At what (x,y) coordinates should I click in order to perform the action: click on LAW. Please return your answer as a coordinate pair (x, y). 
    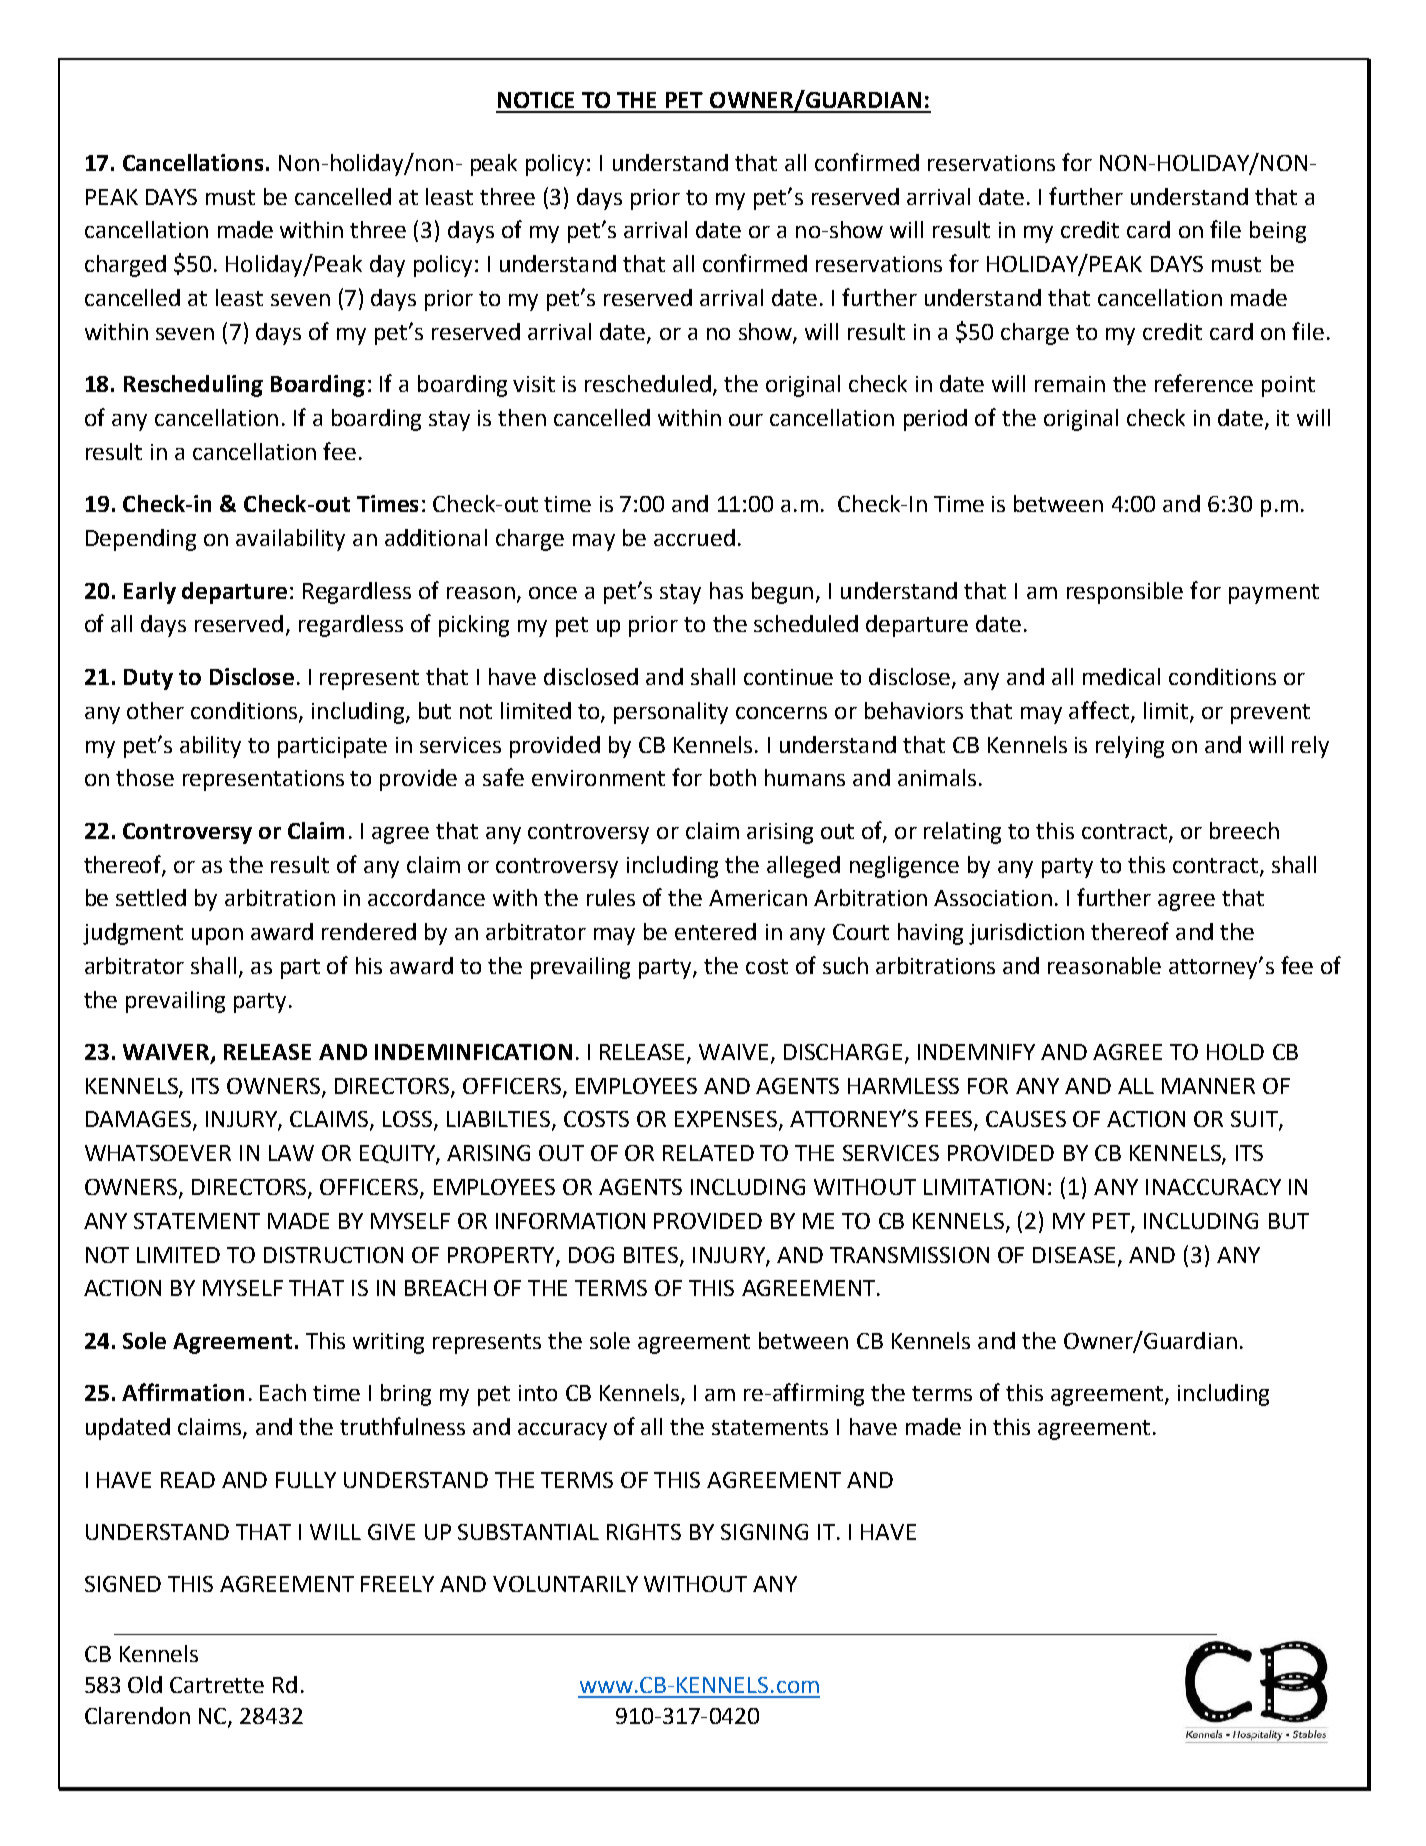
    Looking at the image, I should click on (291, 1153).
